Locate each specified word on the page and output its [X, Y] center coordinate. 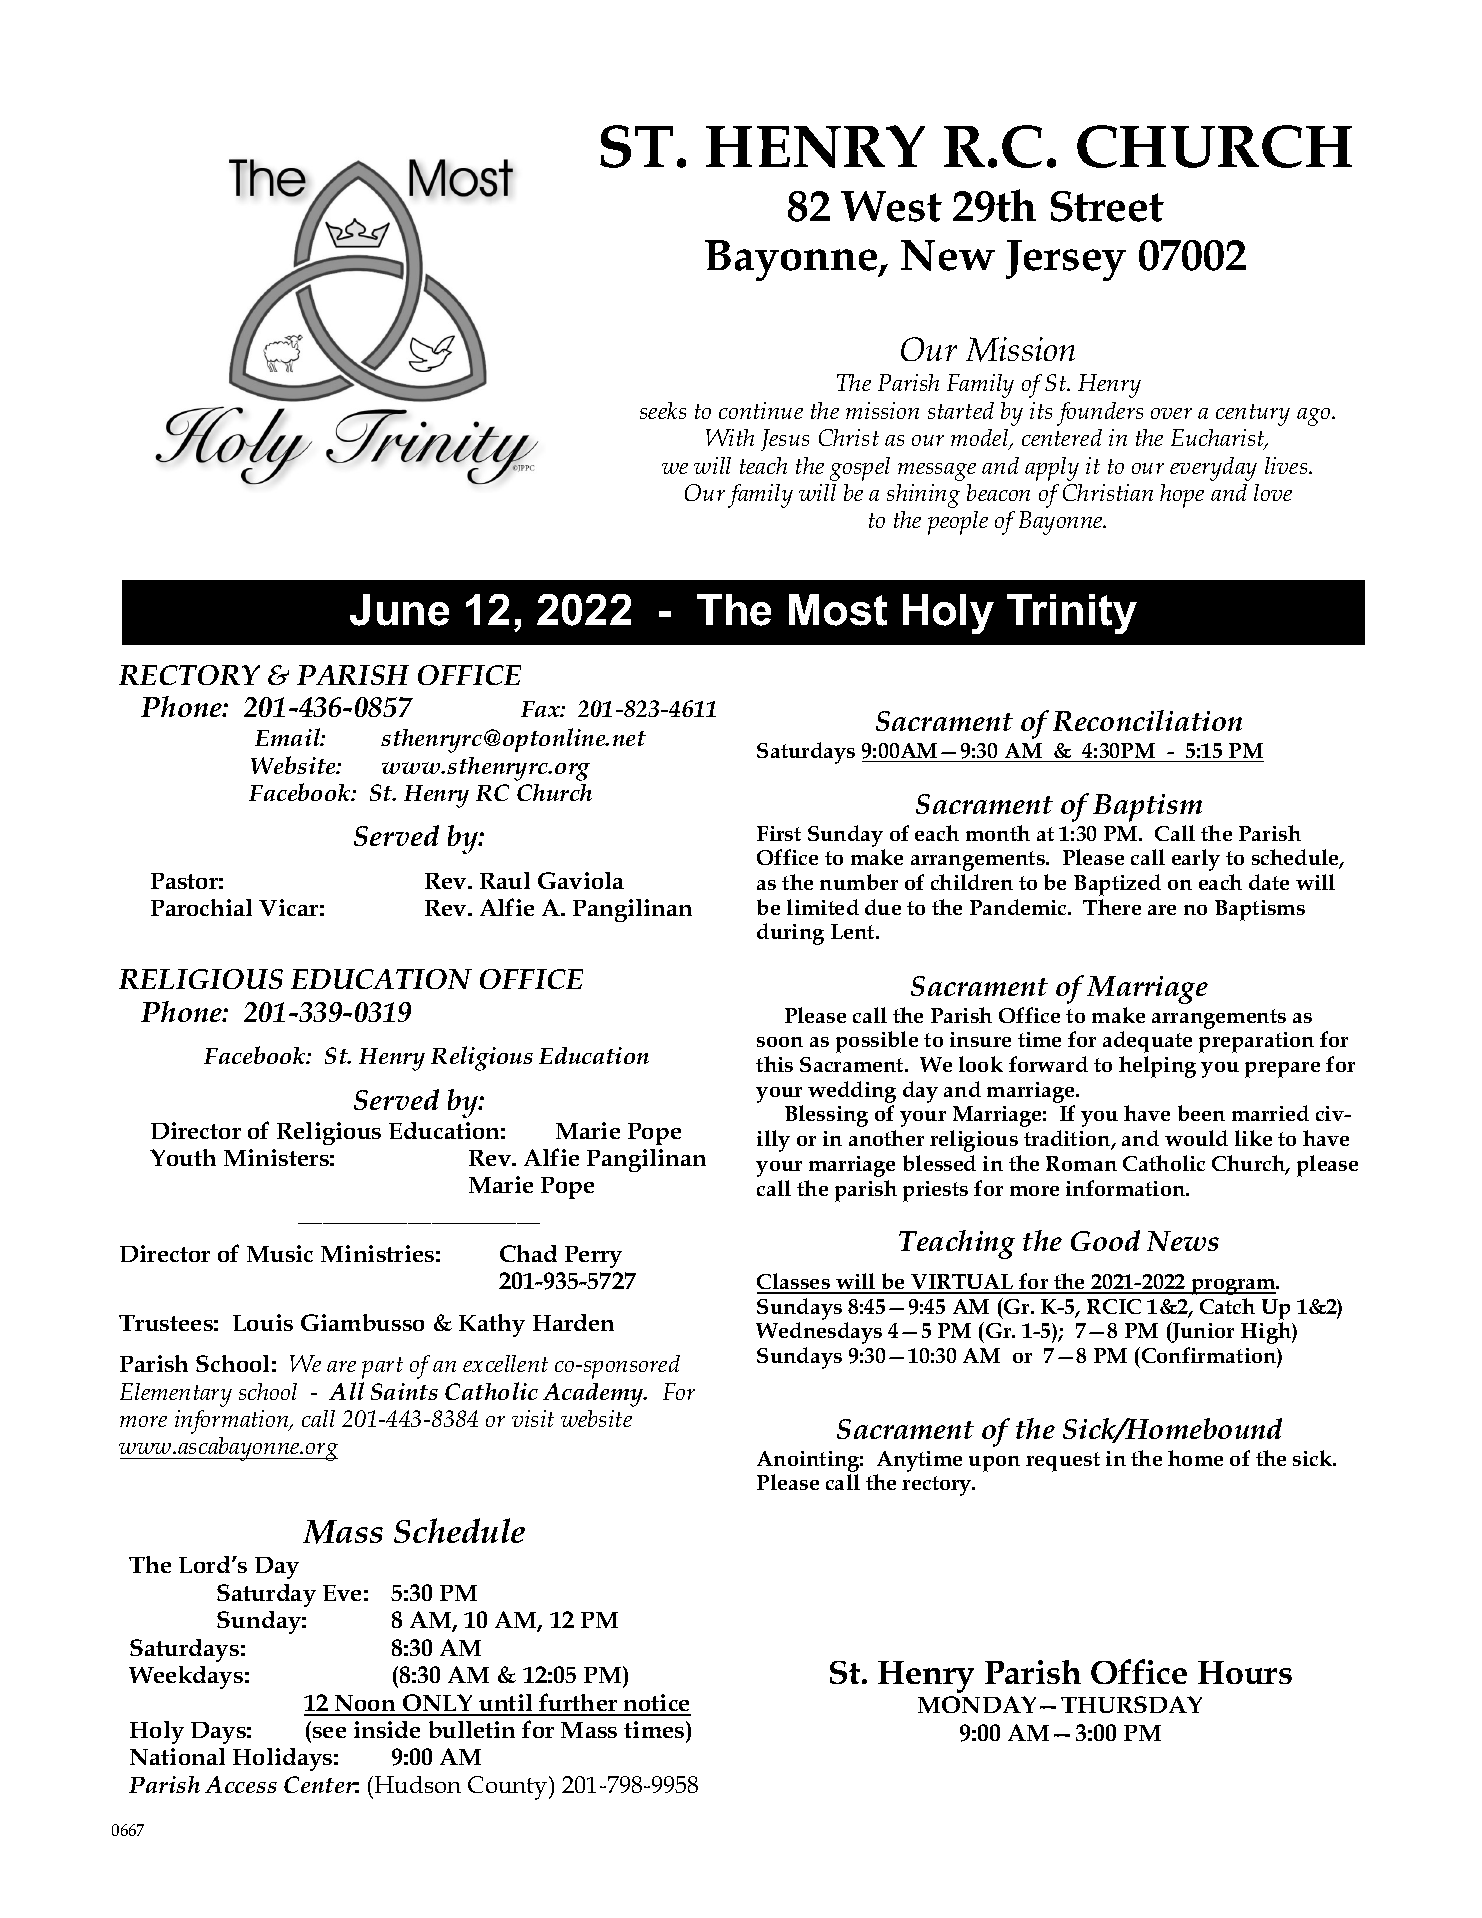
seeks [663, 410]
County [509, 1788]
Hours [1245, 1672]
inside [387, 1729]
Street [1107, 206]
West [891, 206]
